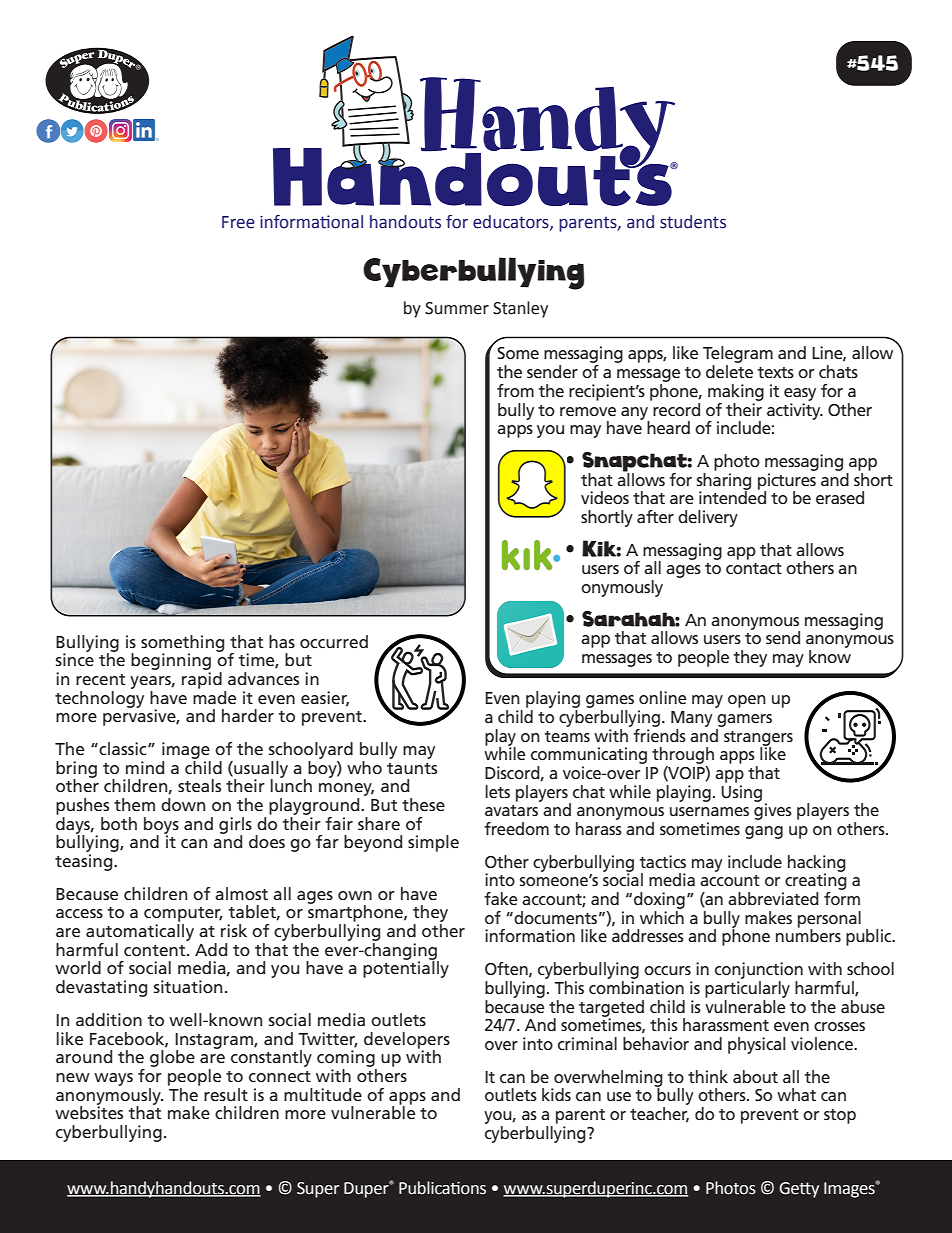  Describe the element at coordinates (282, 641) in the document. I see `has` at that location.
